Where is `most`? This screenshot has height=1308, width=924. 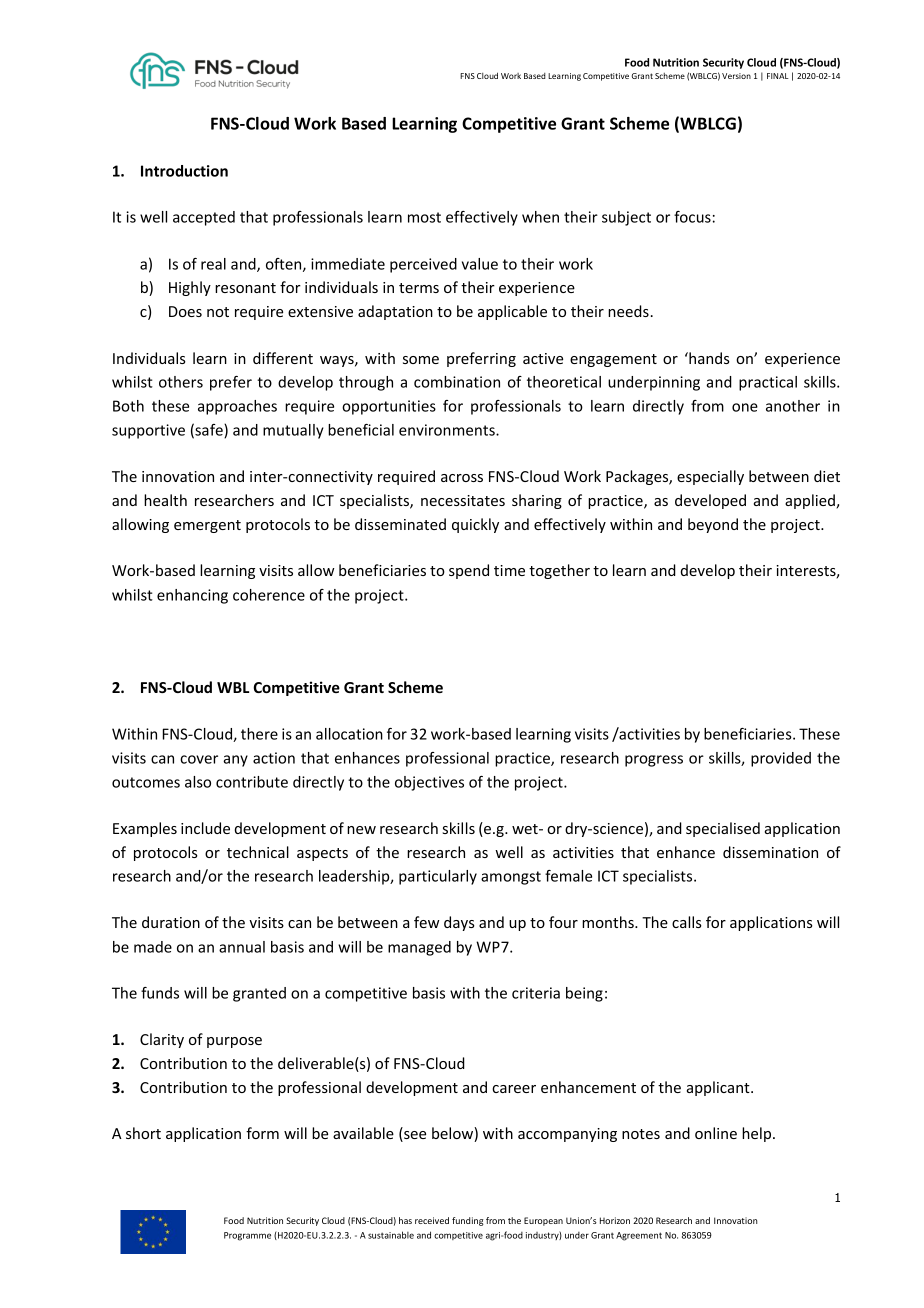
most is located at coordinates (424, 217).
